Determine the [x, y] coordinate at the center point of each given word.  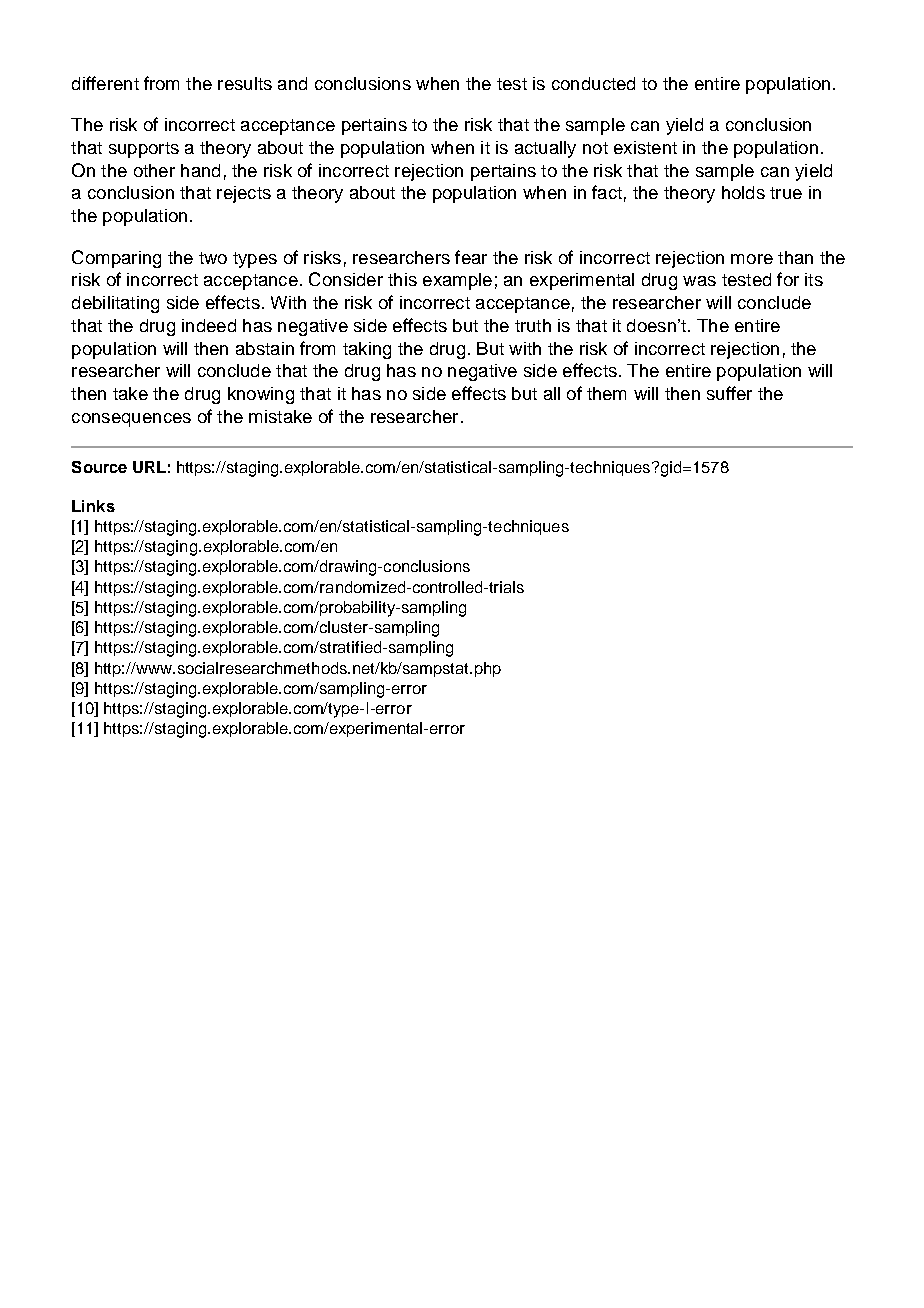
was [699, 281]
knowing [261, 395]
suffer [729, 393]
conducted [593, 83]
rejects [244, 194]
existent [645, 147]
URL [149, 467]
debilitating [115, 304]
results [245, 83]
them [606, 393]
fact [607, 192]
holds [743, 192]
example [457, 281]
